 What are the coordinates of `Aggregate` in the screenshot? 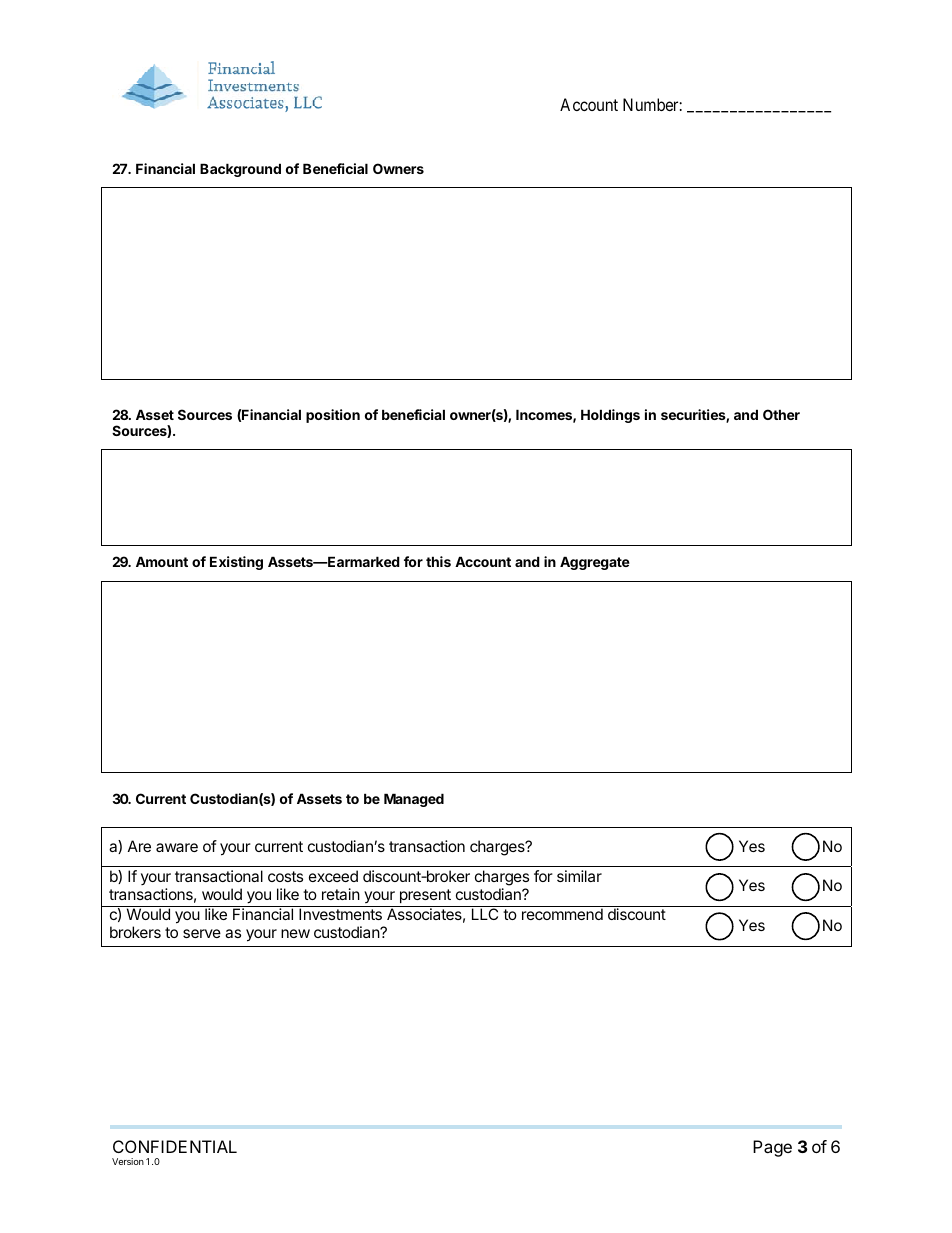 It's located at (595, 563).
